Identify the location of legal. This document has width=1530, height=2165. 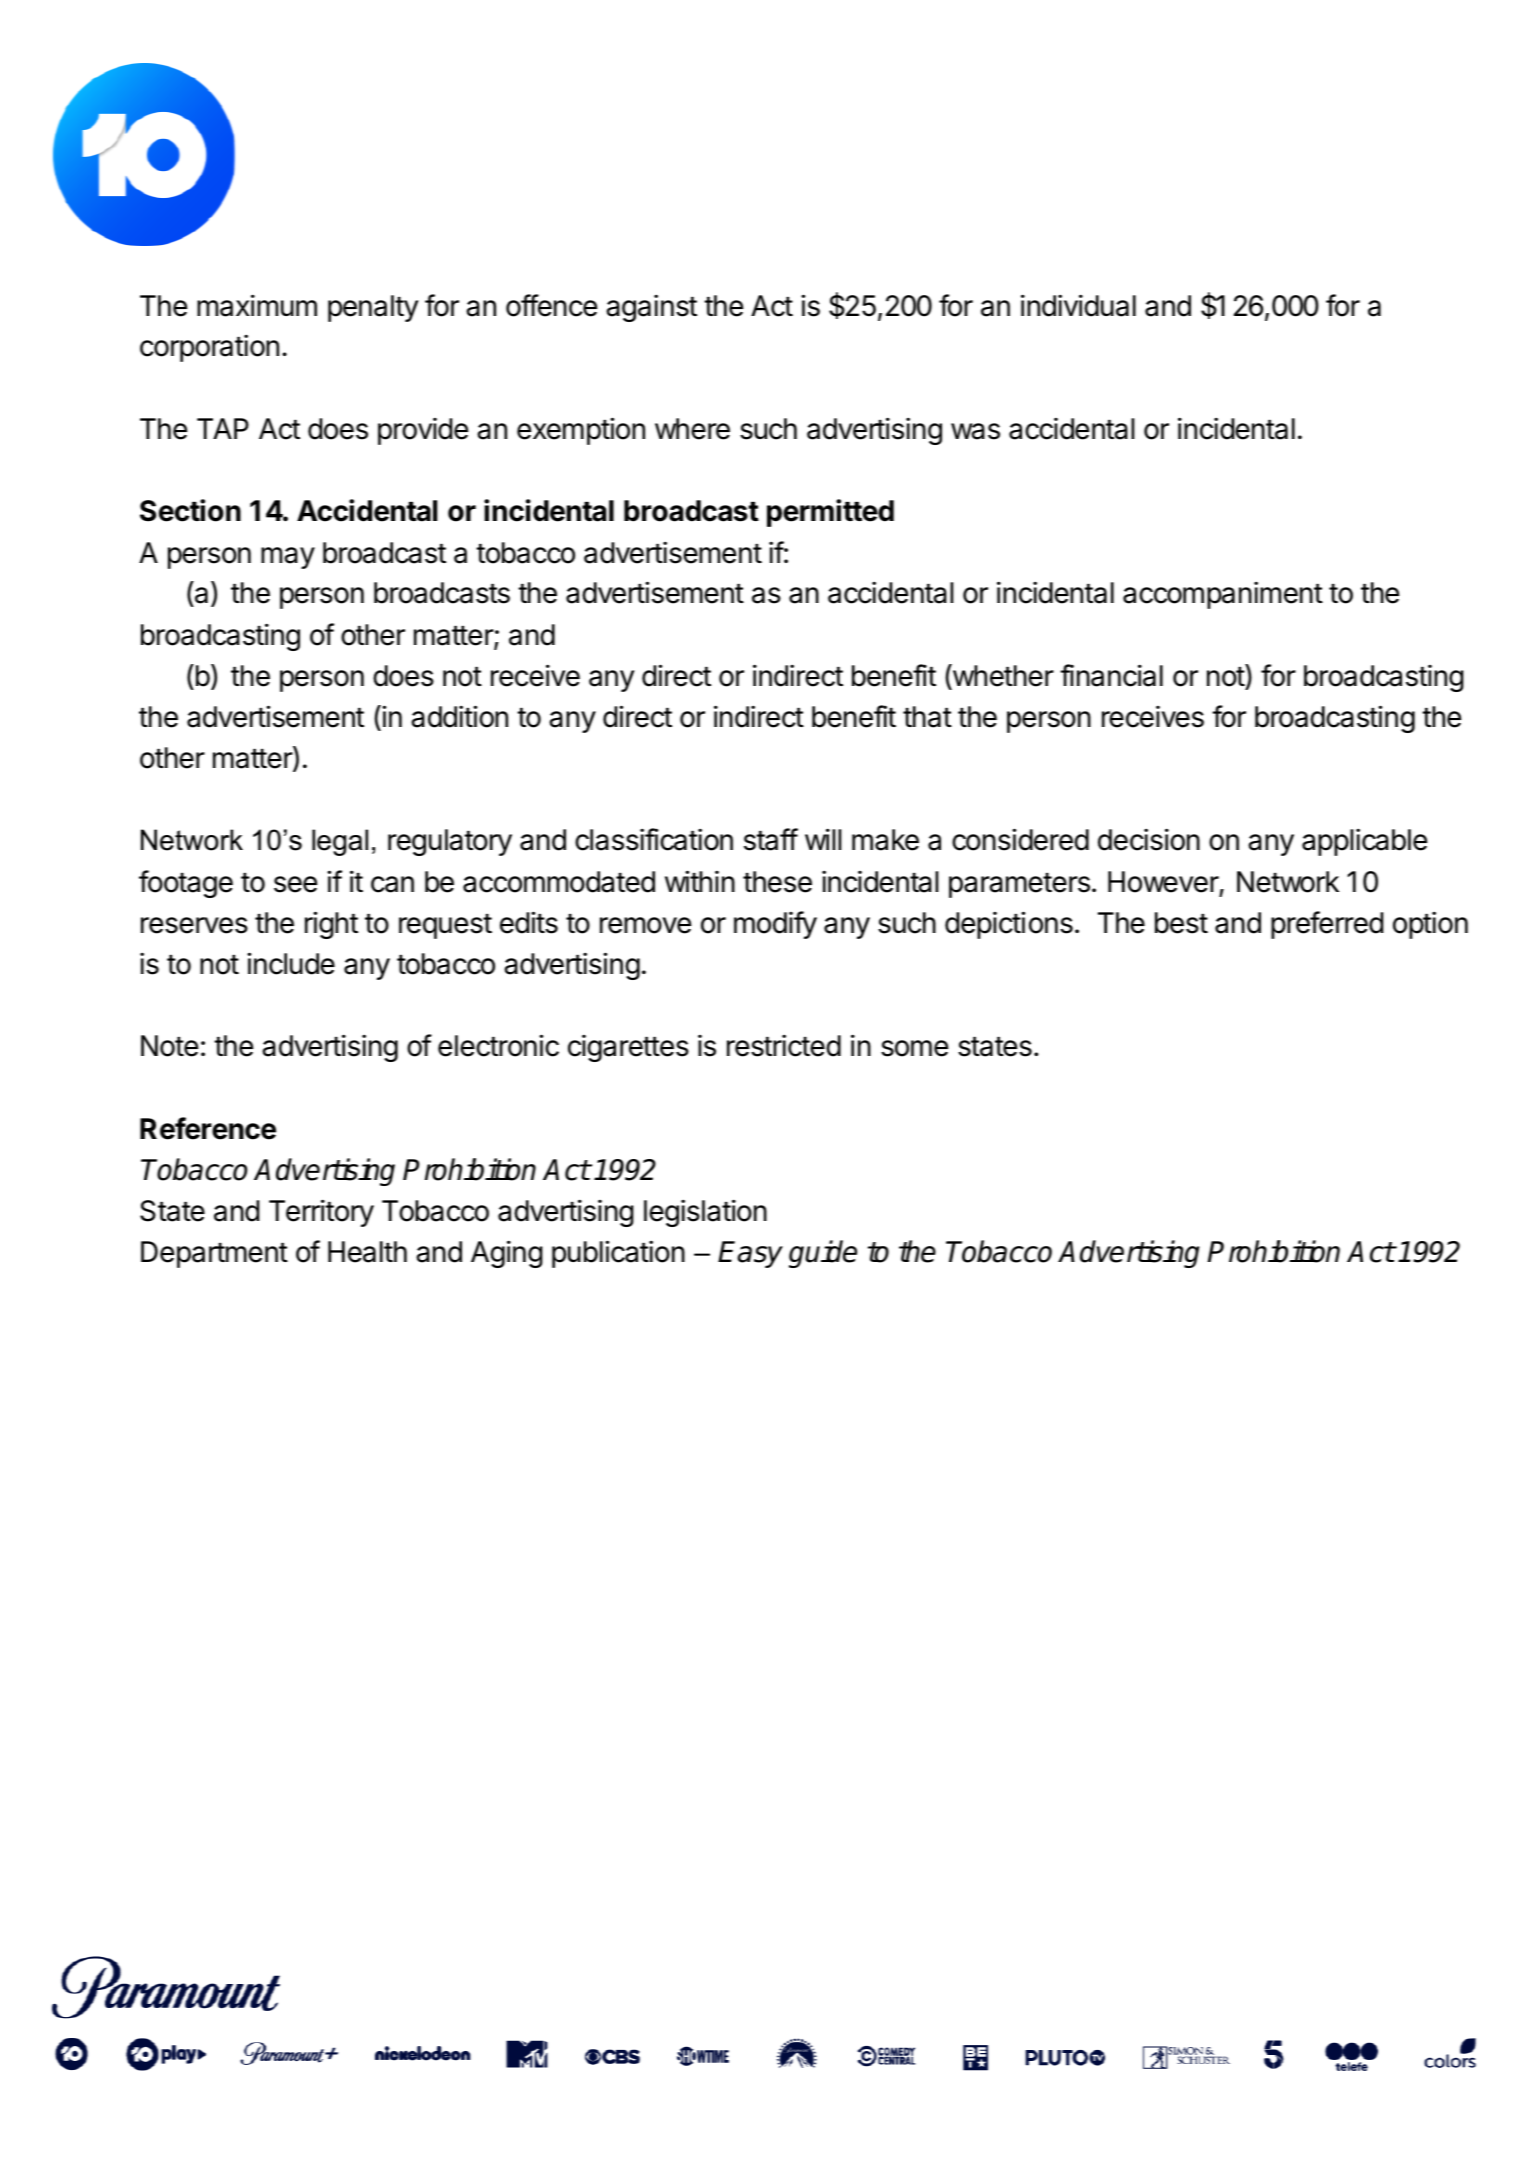
(340, 842).
